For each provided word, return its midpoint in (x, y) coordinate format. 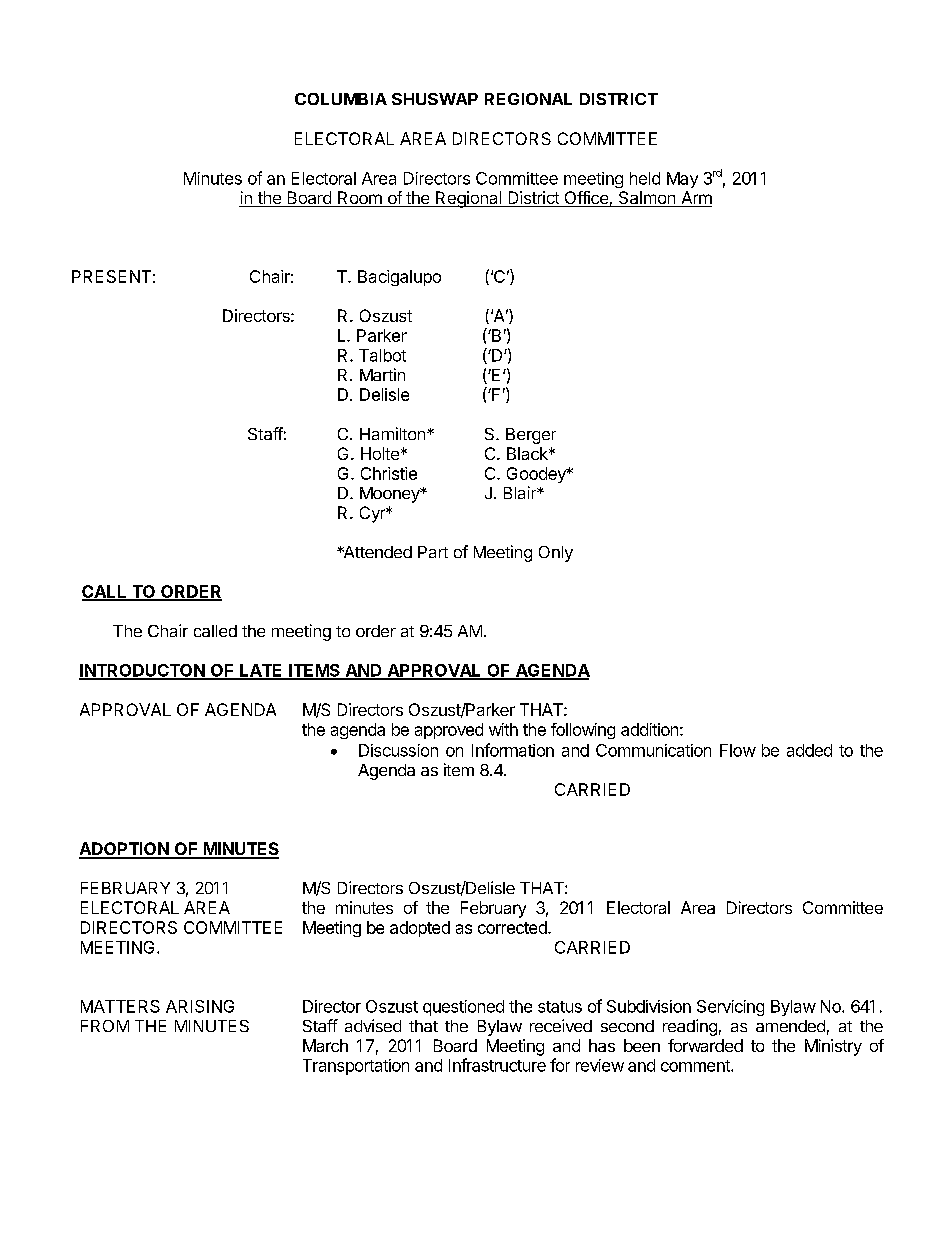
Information (513, 750)
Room (360, 199)
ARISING (200, 1006)
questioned (463, 1008)
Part (433, 552)
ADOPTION (125, 850)
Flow (738, 750)
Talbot (382, 355)
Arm (697, 197)
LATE (261, 671)
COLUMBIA (341, 99)
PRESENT (111, 276)
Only (556, 554)
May (682, 180)
